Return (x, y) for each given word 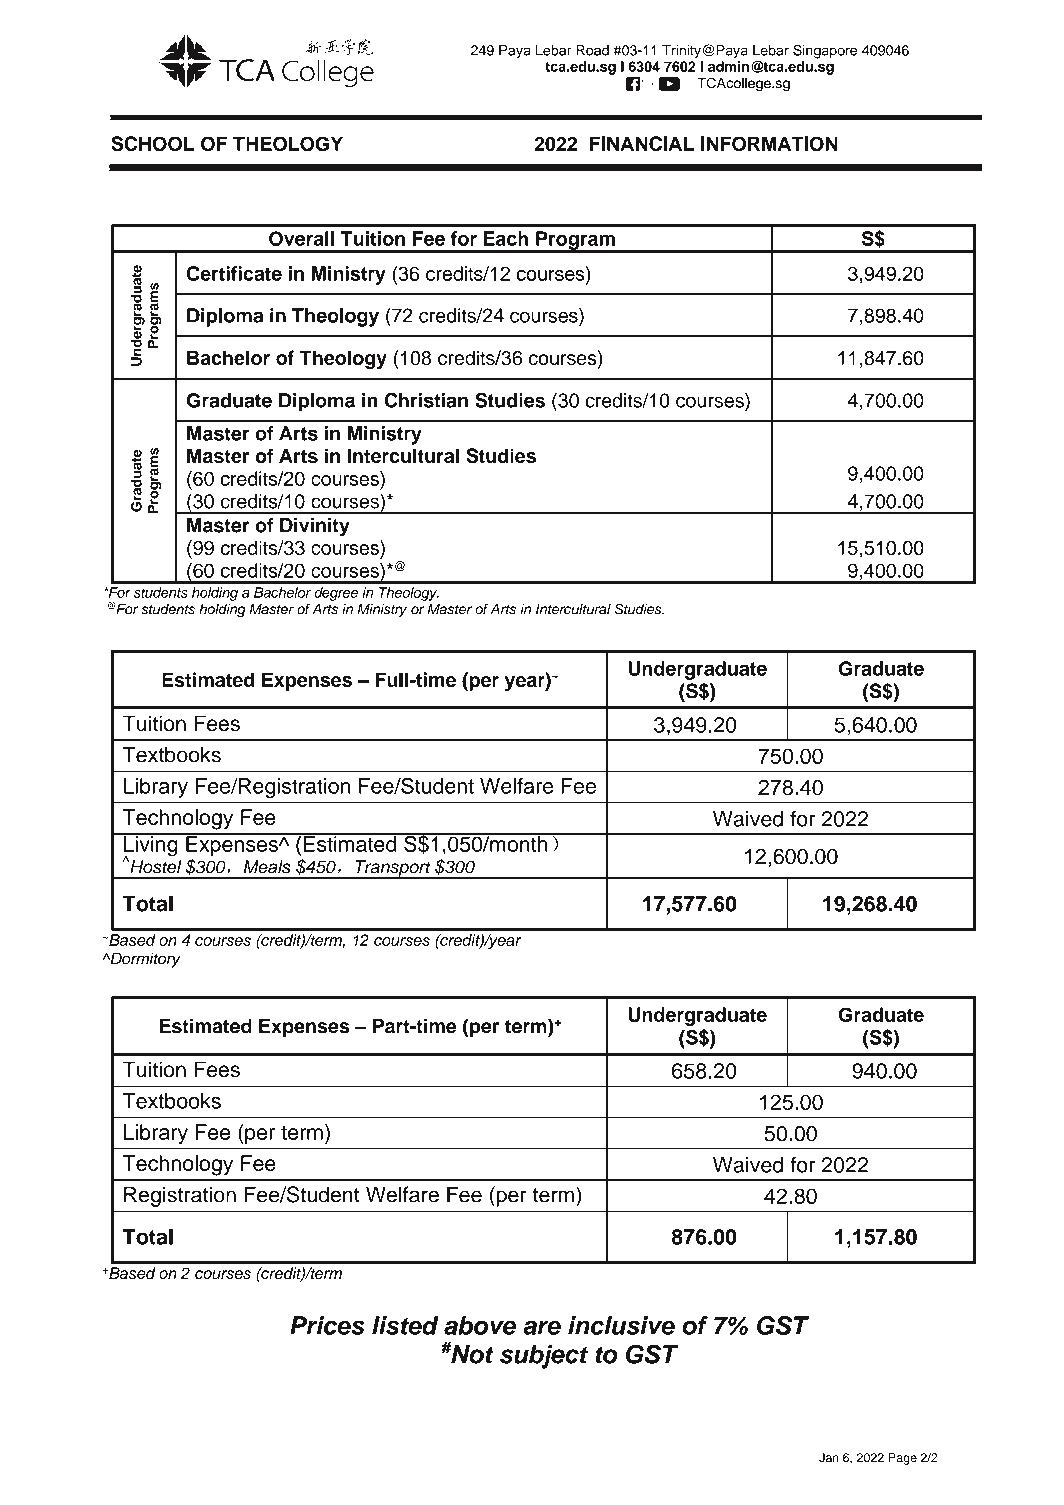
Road (592, 50)
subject (544, 1357)
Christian (426, 400)
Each (505, 238)
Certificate (234, 273)
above (480, 1325)
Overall (301, 238)
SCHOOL (153, 143)
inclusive (621, 1325)
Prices (327, 1325)
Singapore (825, 51)
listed (405, 1325)
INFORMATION (769, 143)
